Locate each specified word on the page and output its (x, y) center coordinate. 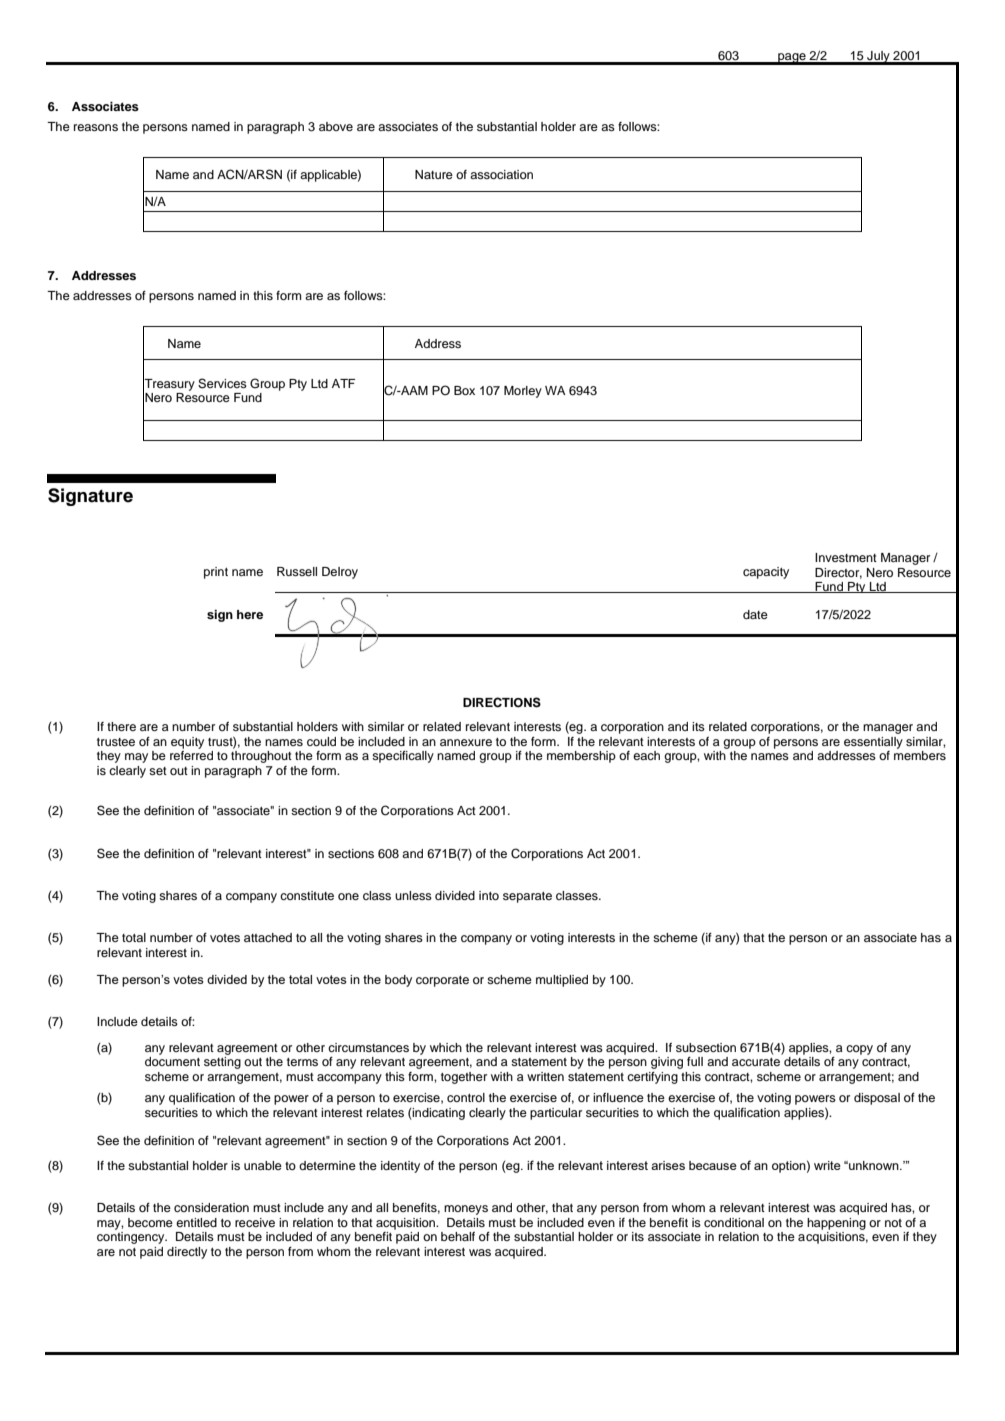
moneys (466, 1210)
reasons (96, 127)
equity (187, 743)
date (755, 614)
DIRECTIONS (502, 702)
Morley (523, 392)
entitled (196, 1222)
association (501, 174)
